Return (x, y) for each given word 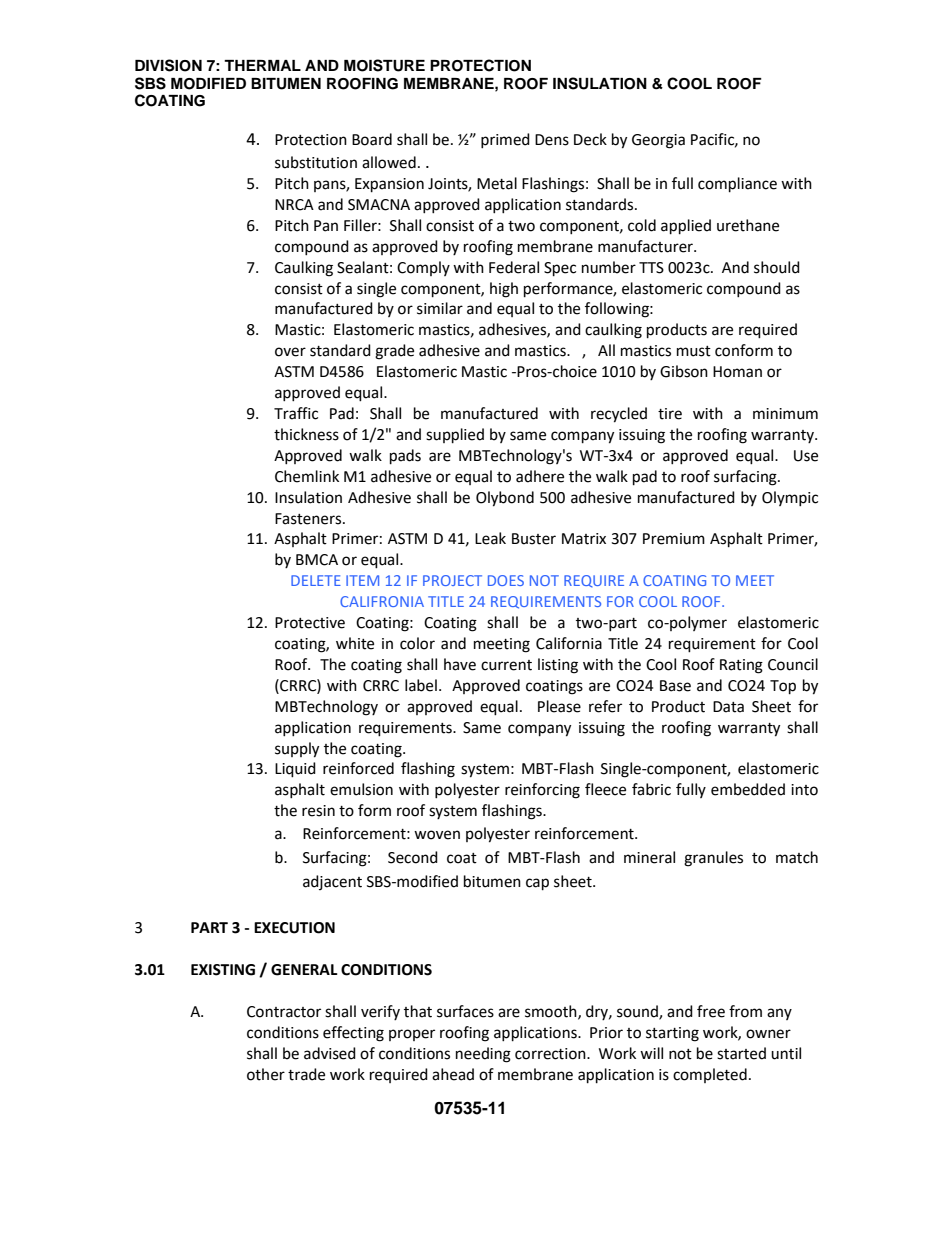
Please (559, 706)
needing (483, 1055)
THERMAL (262, 65)
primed (505, 140)
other (266, 1074)
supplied (455, 436)
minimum (785, 414)
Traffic (296, 413)
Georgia (658, 141)
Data (728, 707)
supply (297, 750)
